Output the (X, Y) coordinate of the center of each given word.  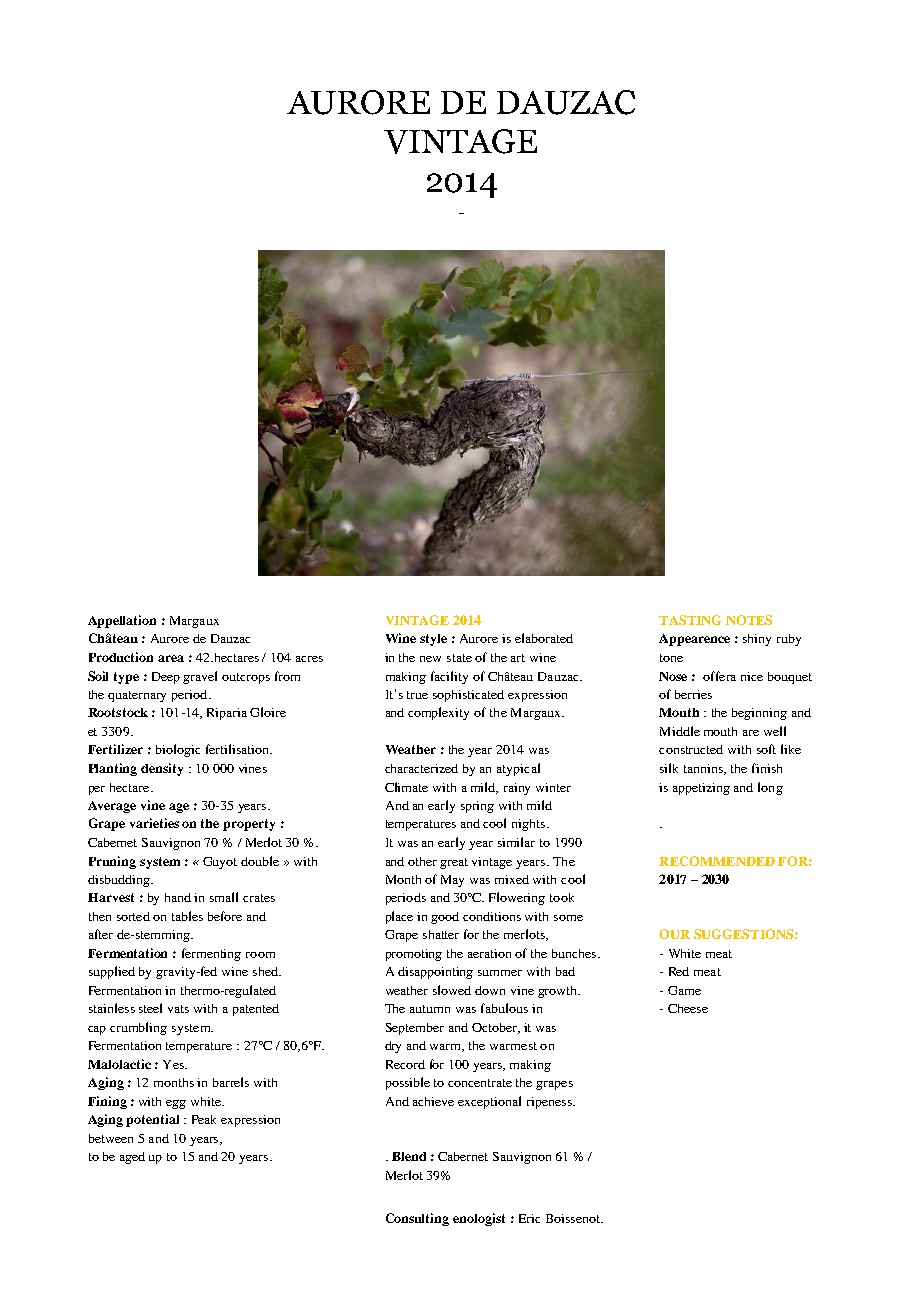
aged (132, 1158)
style (433, 640)
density (162, 769)
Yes (174, 1064)
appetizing (701, 789)
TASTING (690, 620)
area (171, 658)
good (445, 918)
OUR (674, 934)
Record (405, 1064)
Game (684, 990)
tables (187, 916)
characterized (421, 768)
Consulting (417, 1219)
